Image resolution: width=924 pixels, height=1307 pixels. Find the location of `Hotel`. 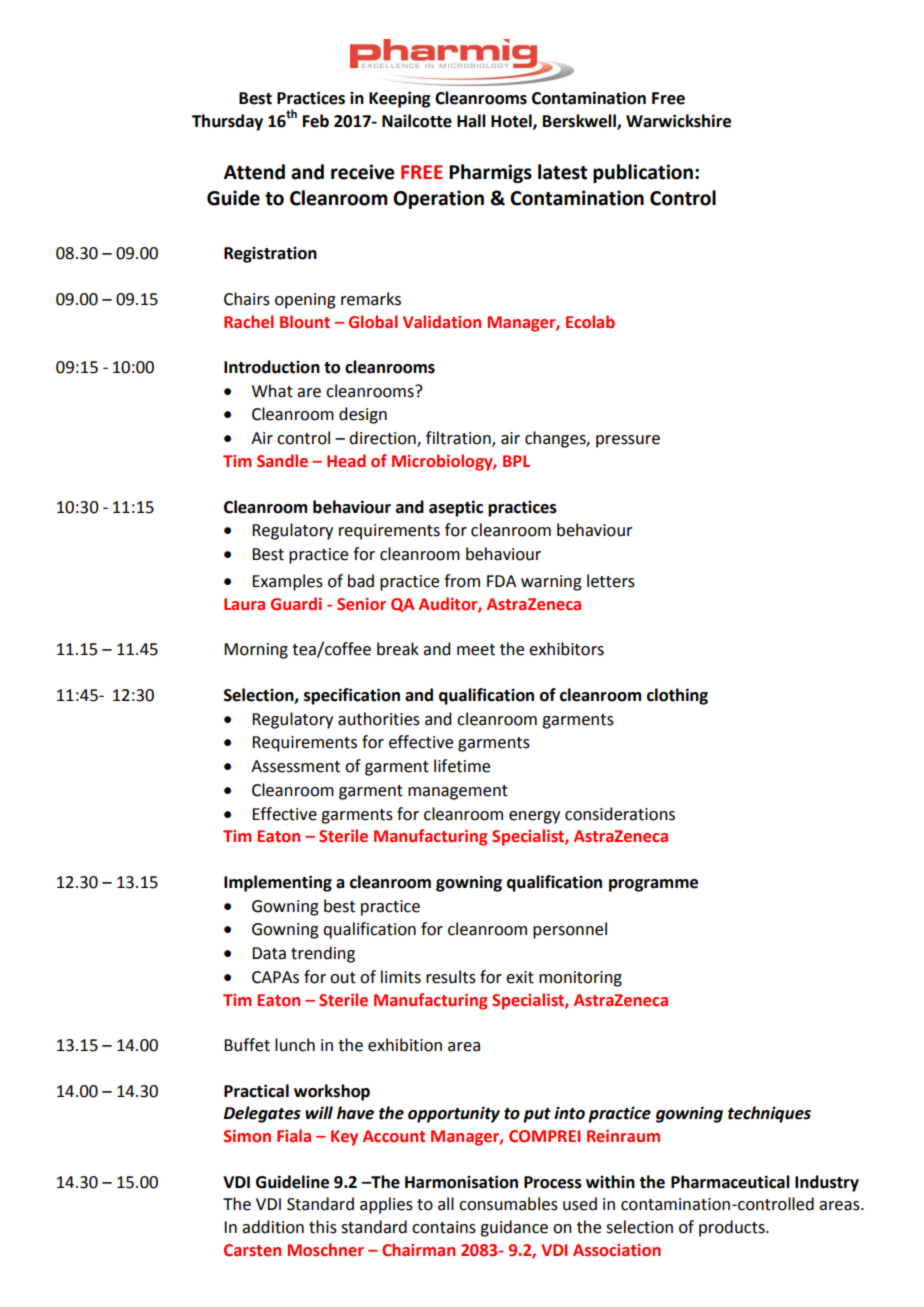

Hotel is located at coordinates (512, 121).
